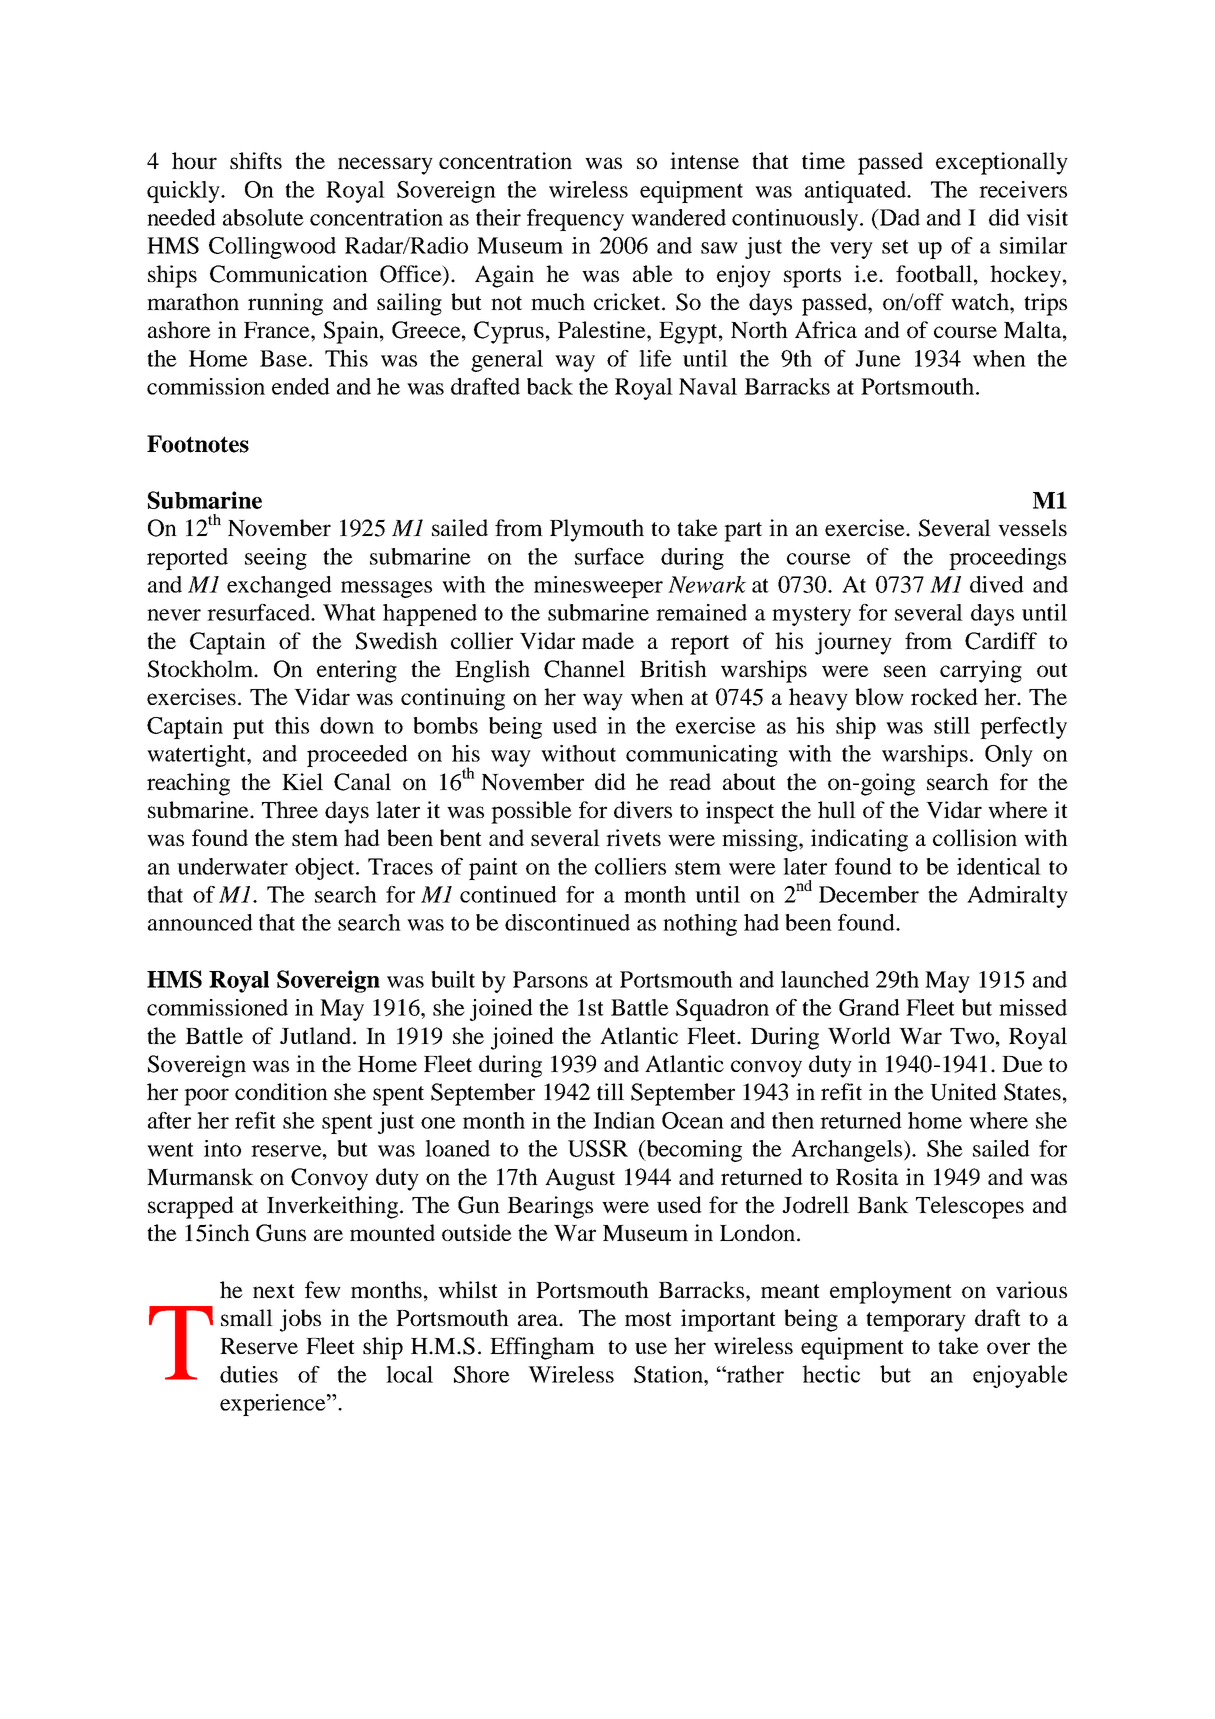 The height and width of the screenshot is (1719, 1215). I want to click on Parsons, so click(550, 979).
